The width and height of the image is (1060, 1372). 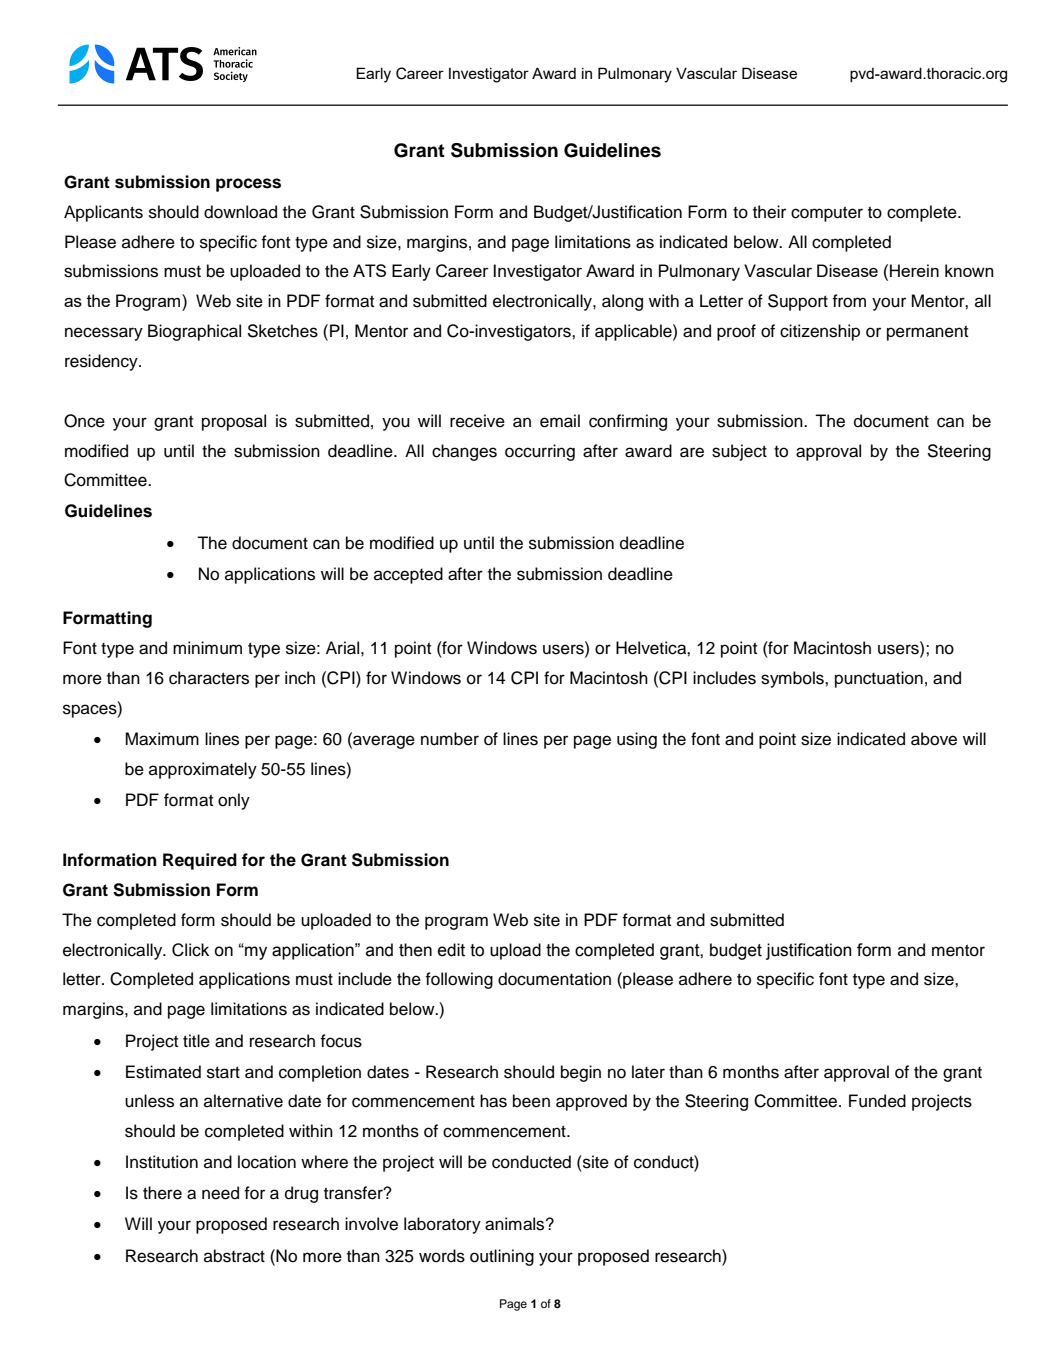 I want to click on along, so click(x=622, y=302).
